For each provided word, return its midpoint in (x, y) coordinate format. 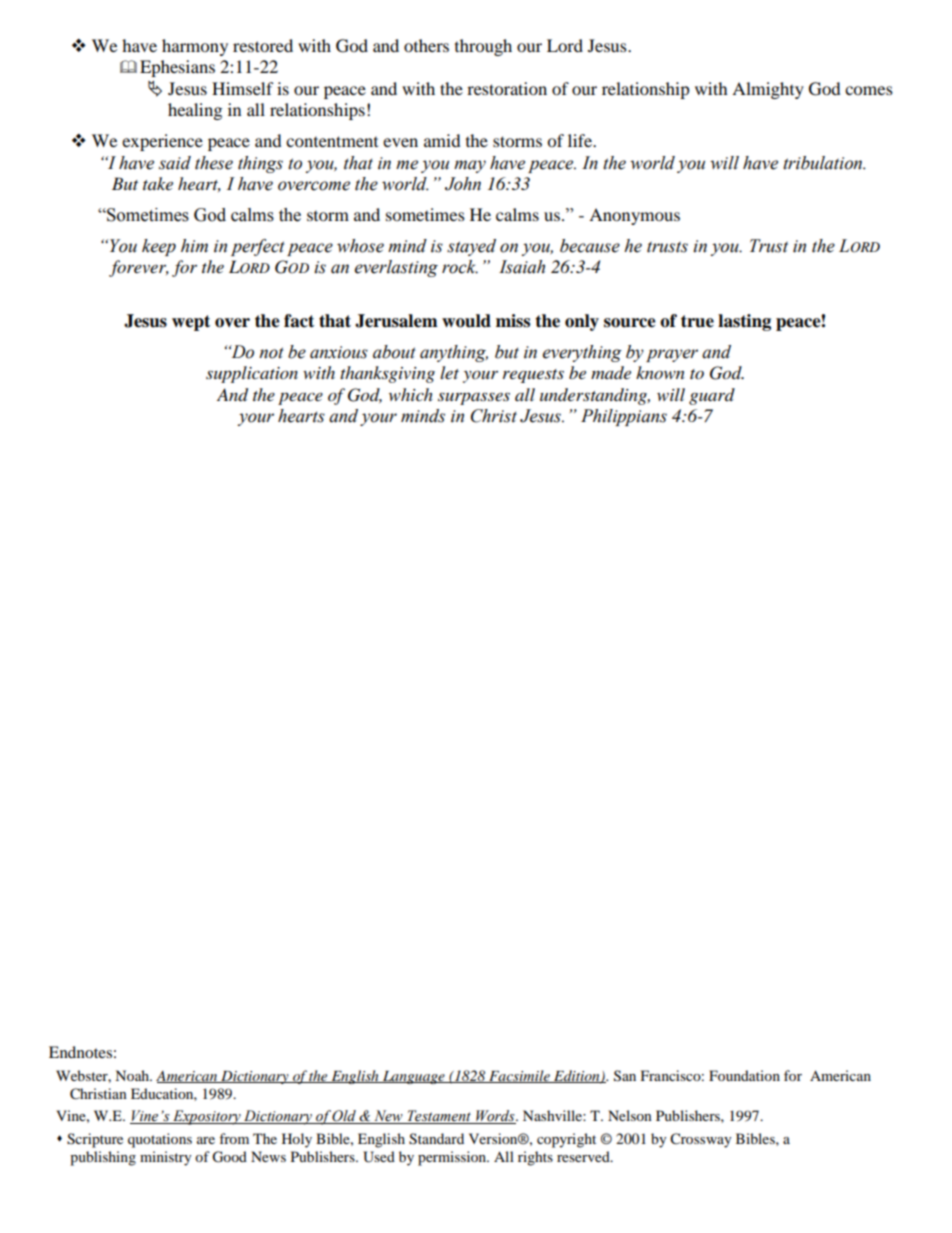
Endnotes (80, 1052)
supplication (252, 374)
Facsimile (519, 1076)
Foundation (744, 1075)
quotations (160, 1140)
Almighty (768, 90)
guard (712, 396)
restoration (507, 88)
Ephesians (177, 68)
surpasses (474, 398)
